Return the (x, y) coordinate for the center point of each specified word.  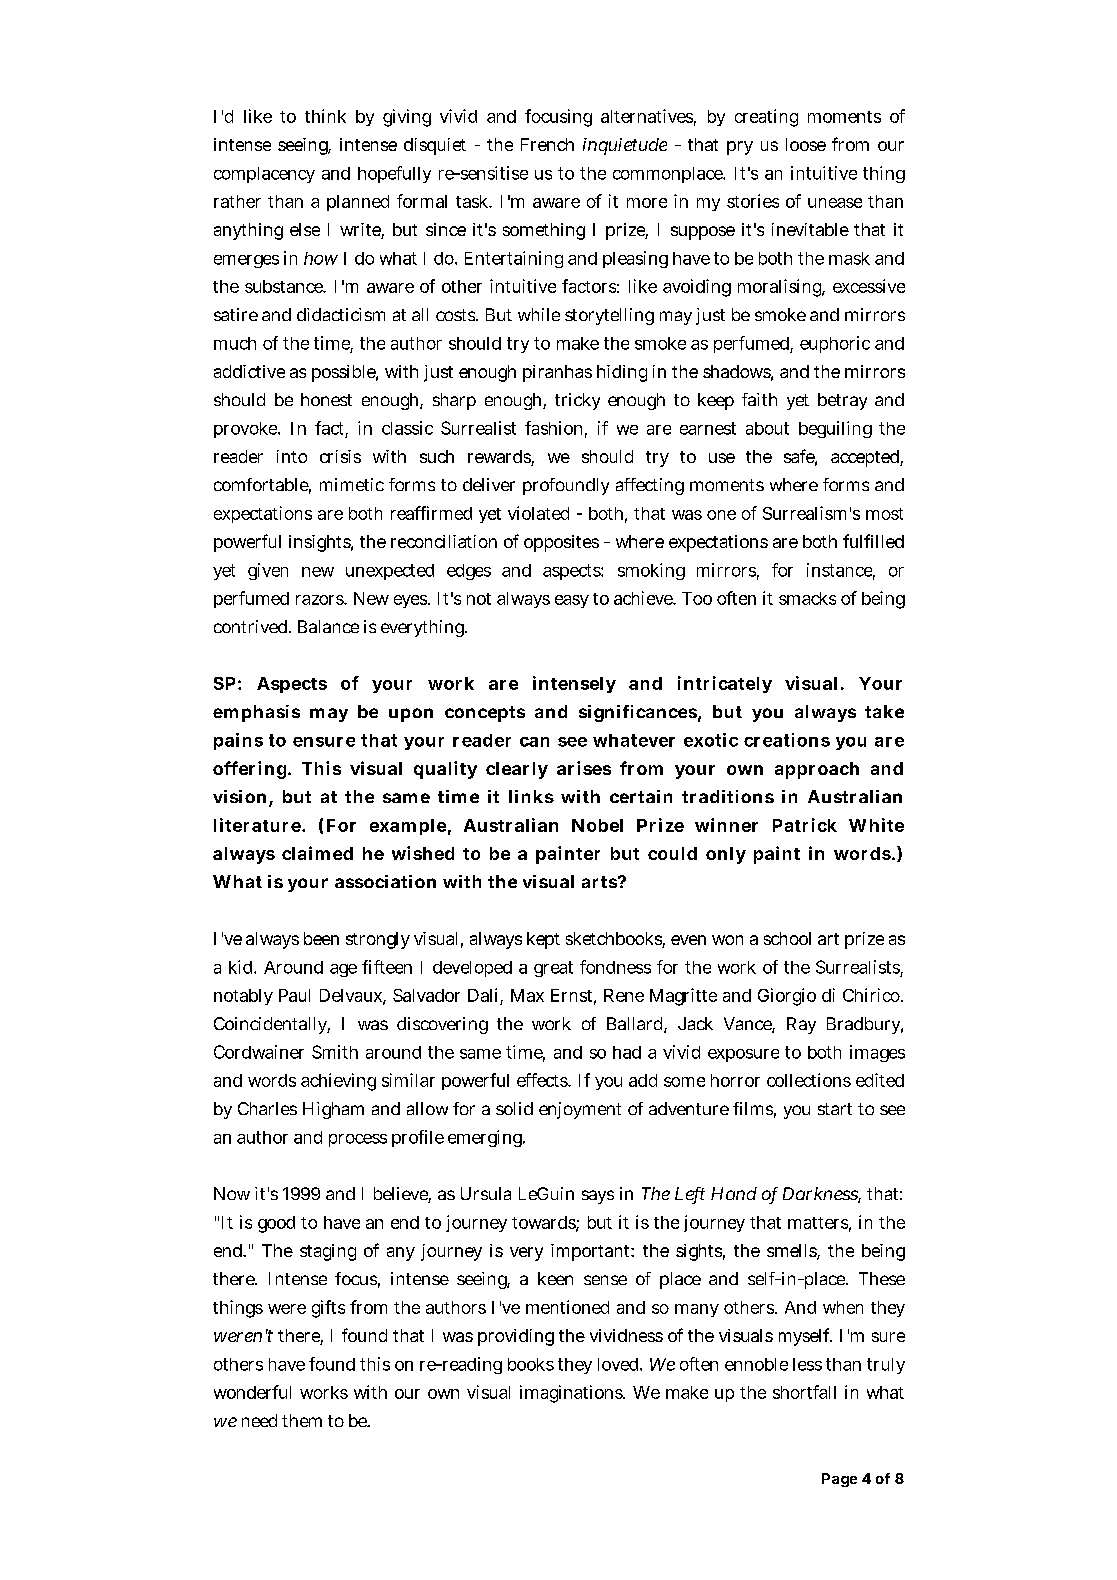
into (292, 456)
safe (800, 457)
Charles (267, 1108)
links (531, 796)
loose (806, 144)
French (547, 144)
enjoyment (580, 1110)
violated (538, 513)
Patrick (805, 825)
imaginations (572, 1394)
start (835, 1109)
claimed (317, 853)
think (325, 116)
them (302, 1420)
